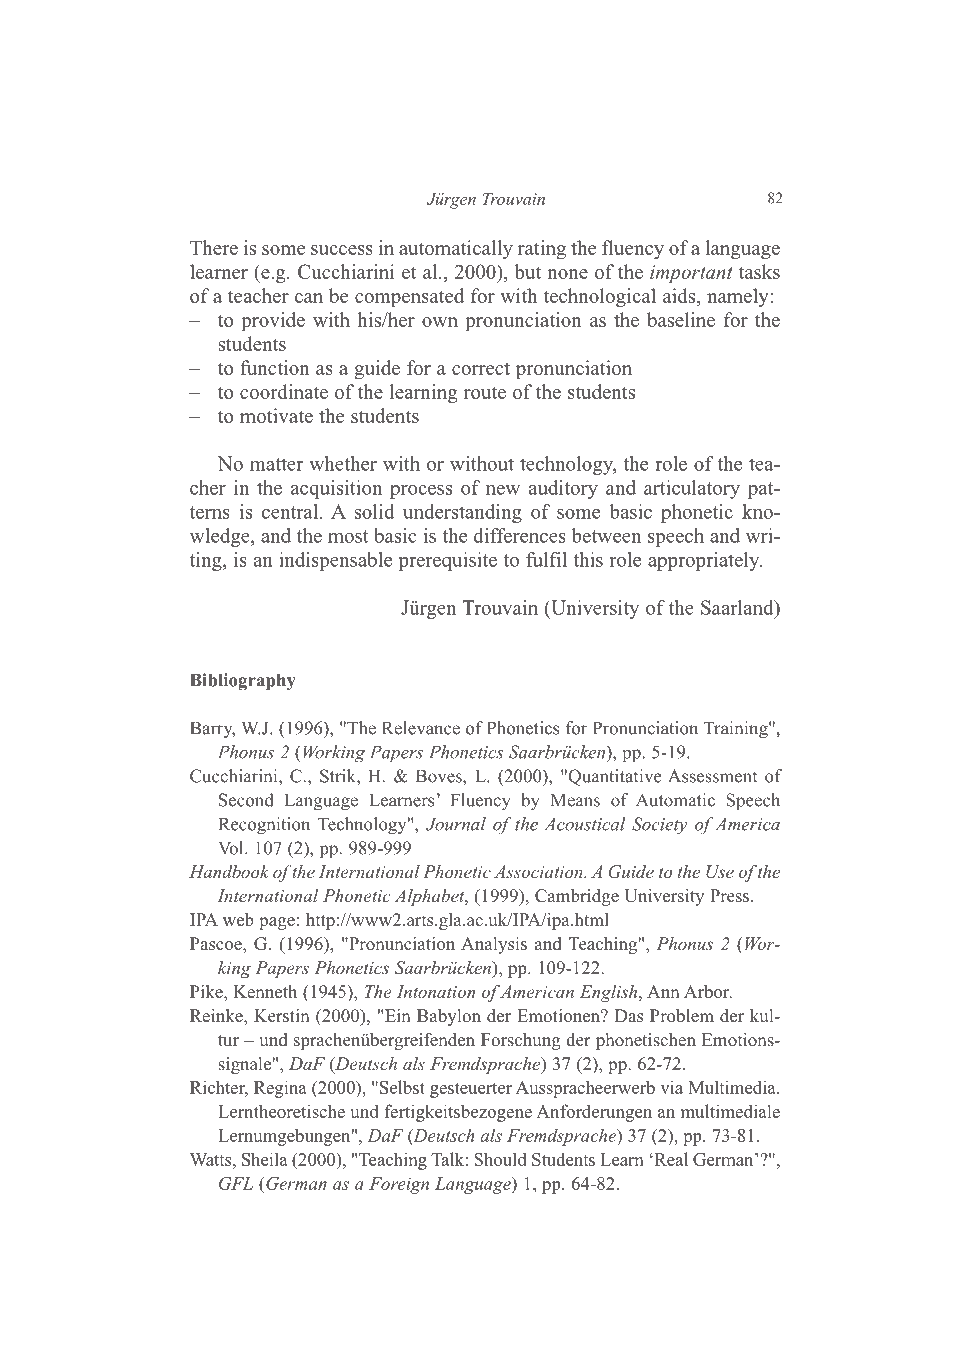 This image has width=968, height=1365. What do you see at coordinates (265, 1159) in the image?
I see `Sheila` at bounding box center [265, 1159].
